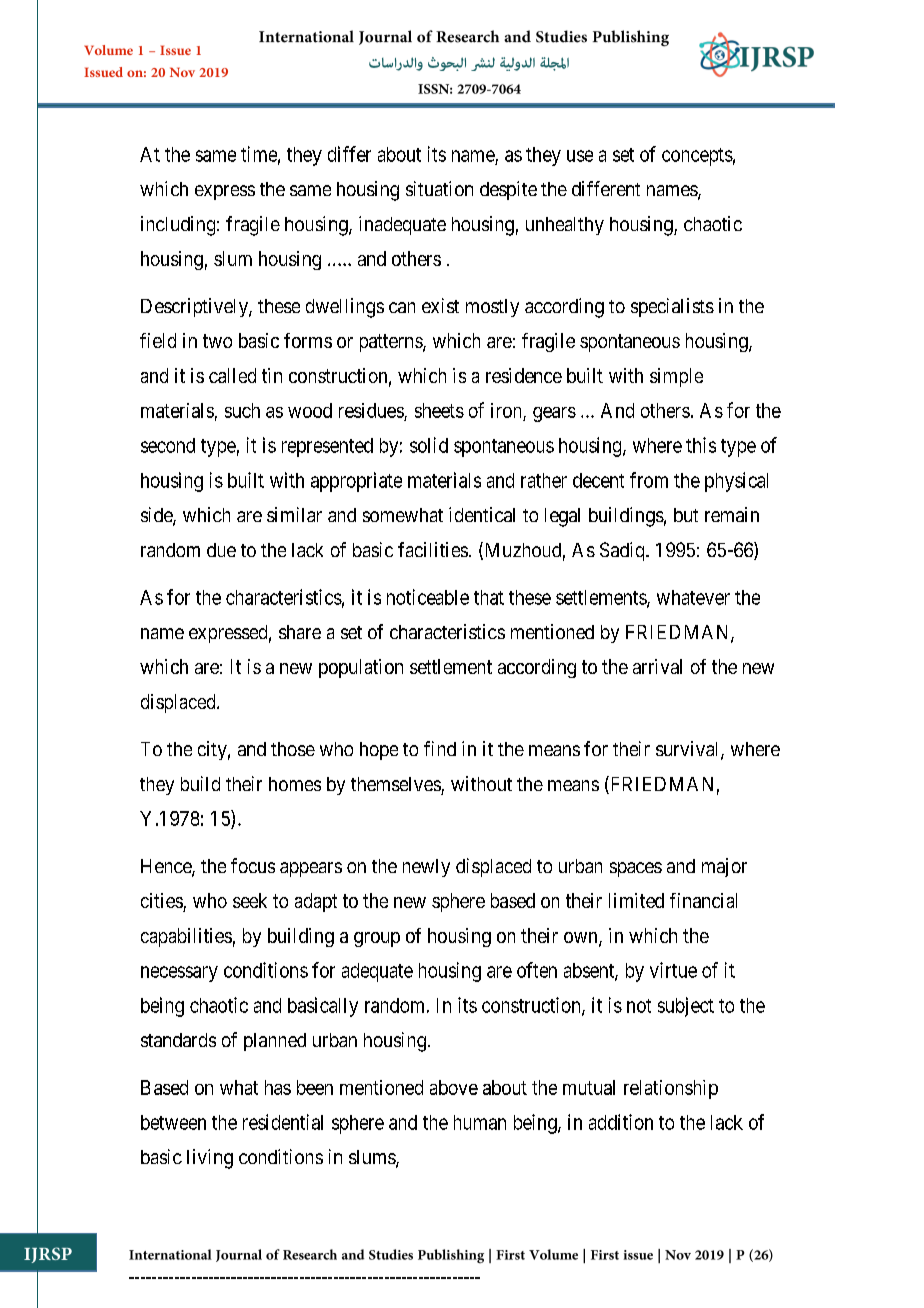 This document has width=924, height=1308. Describe the element at coordinates (636, 900) in the document. I see `limited` at that location.
